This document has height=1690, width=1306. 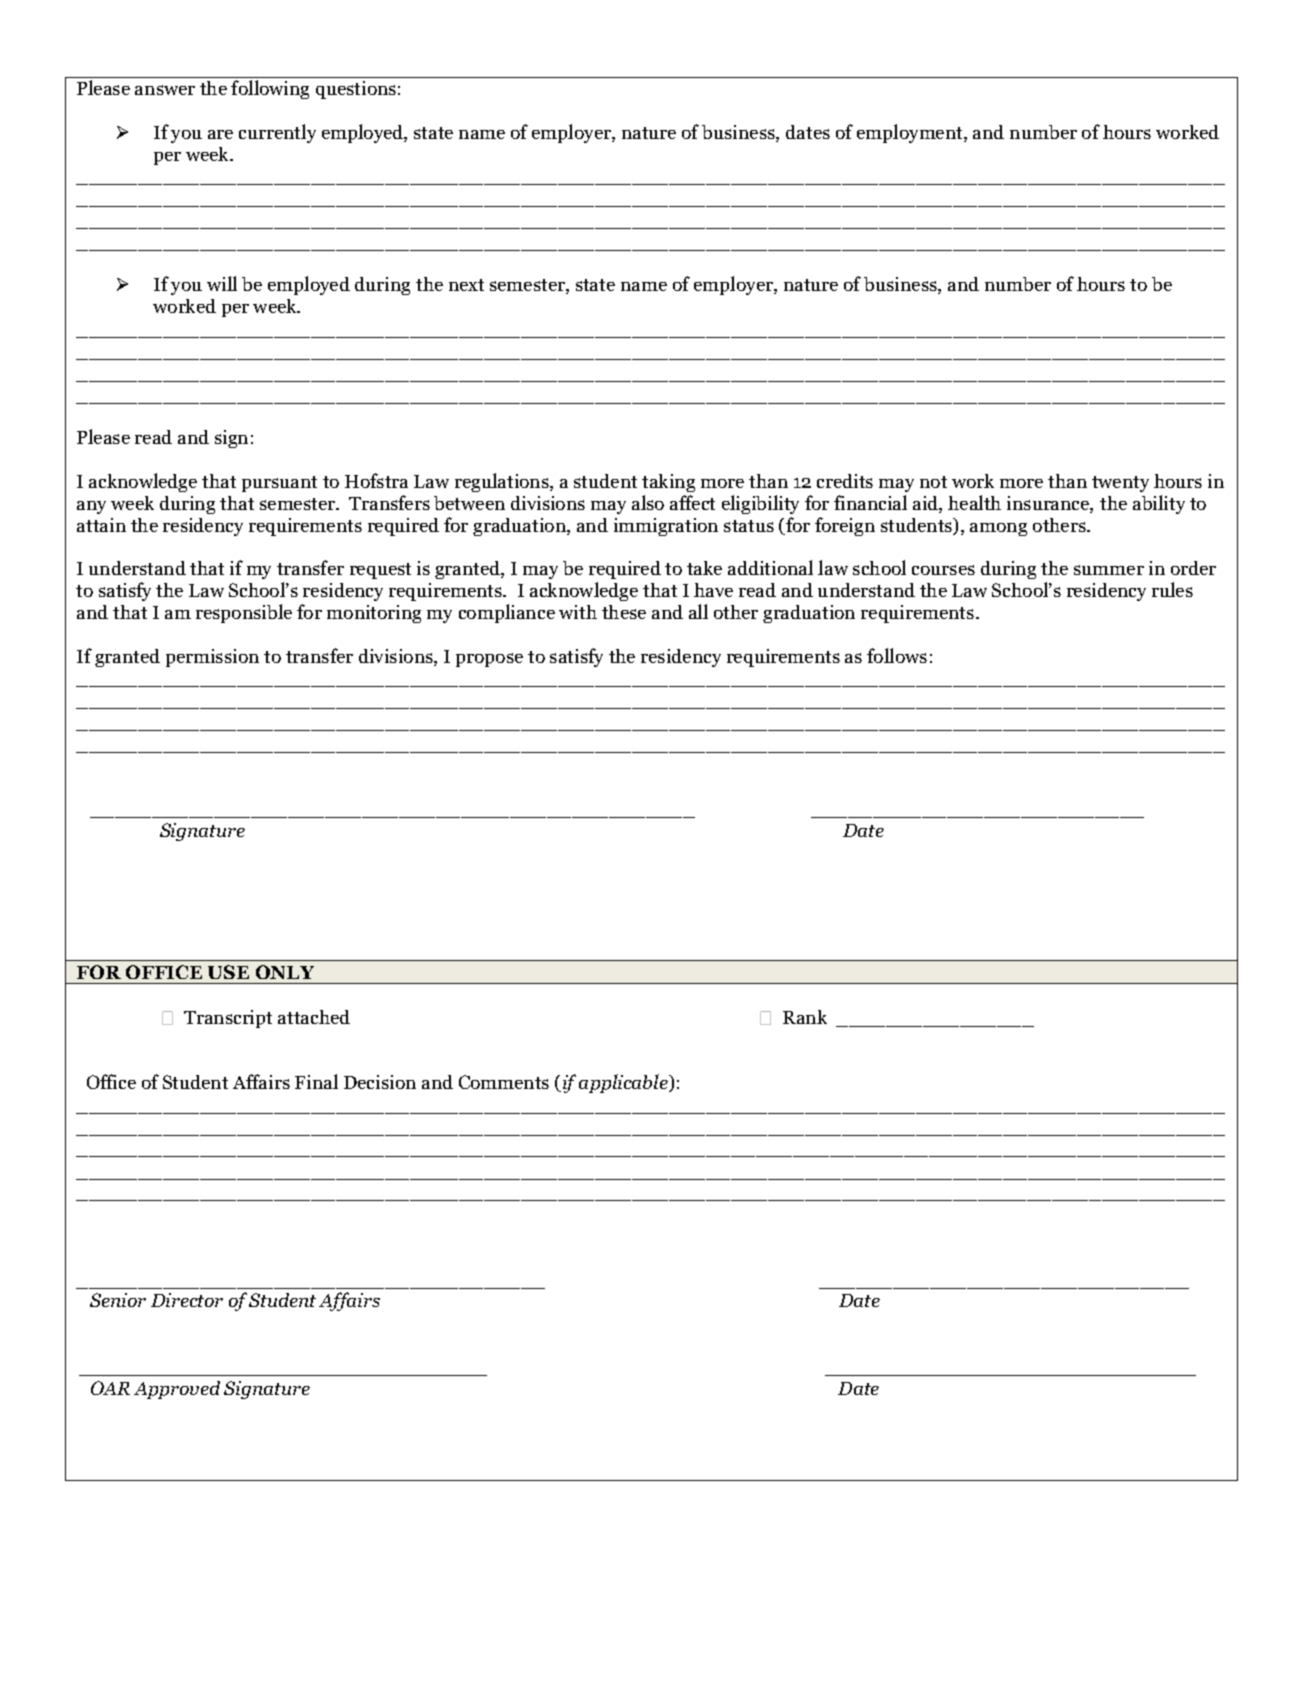 I want to click on twenty, so click(x=1120, y=484).
